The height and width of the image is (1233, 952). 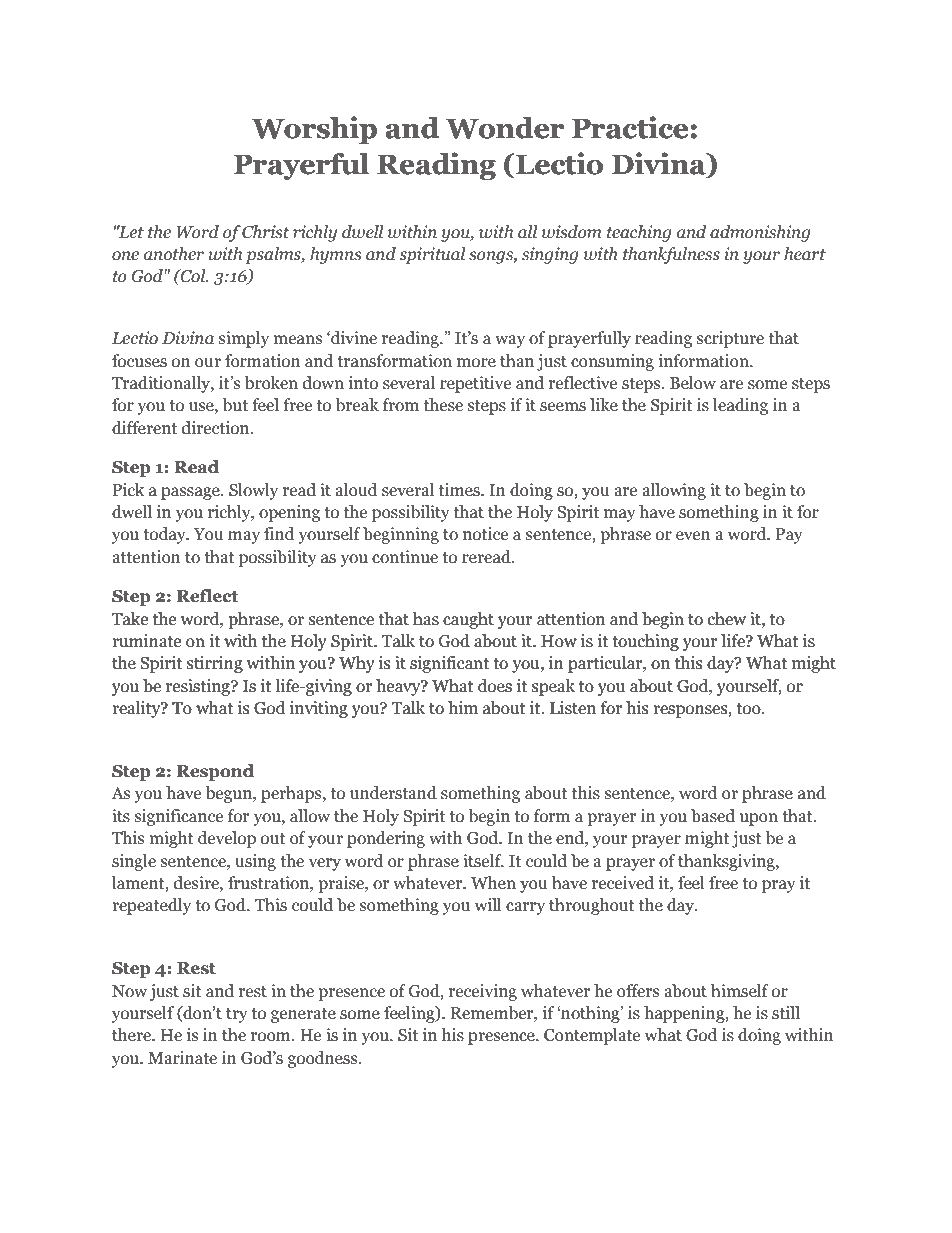 I want to click on Respond, so click(x=215, y=772).
